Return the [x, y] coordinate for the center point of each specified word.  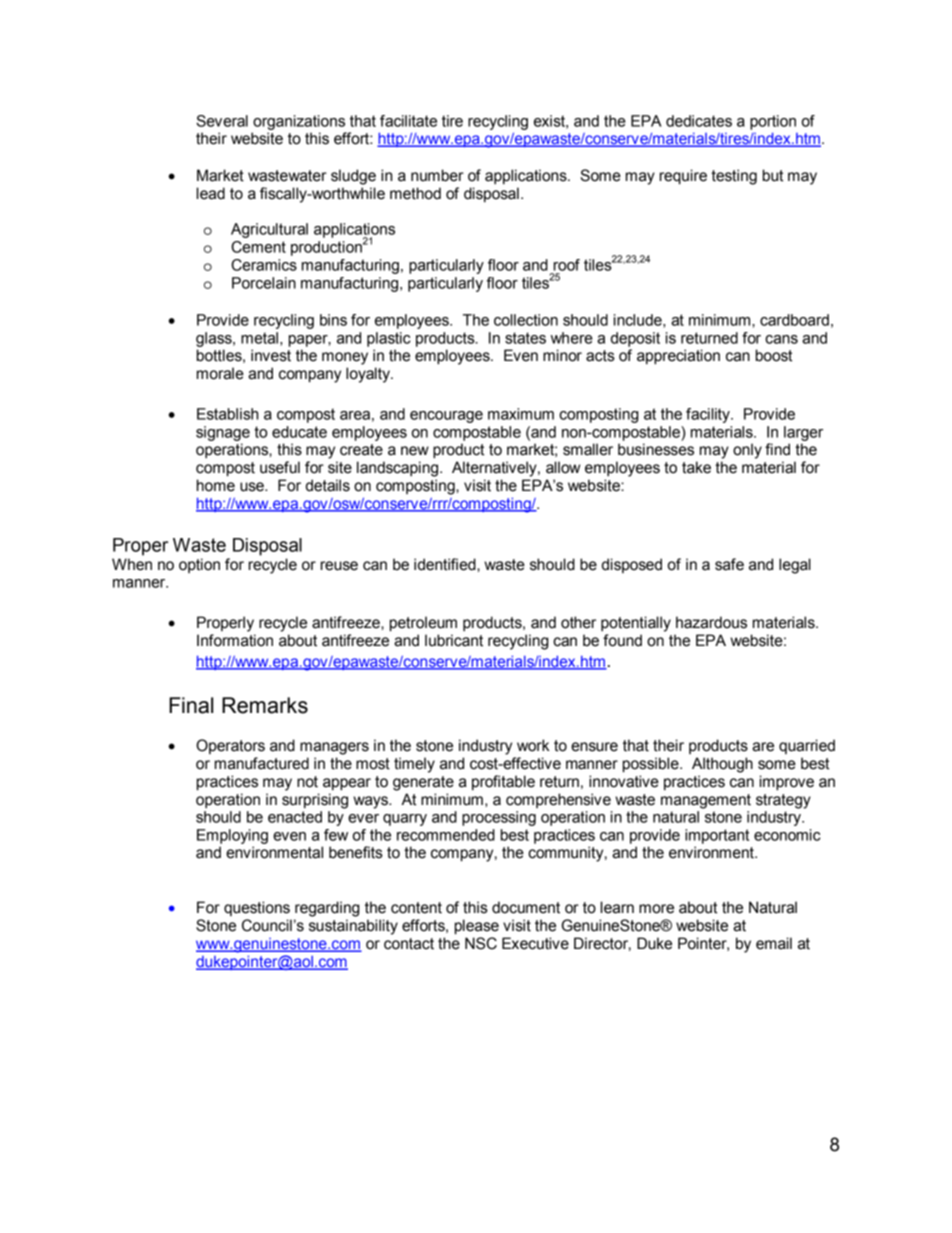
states [525, 338]
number [437, 175]
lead [211, 193]
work [533, 745]
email [774, 943]
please [477, 927]
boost [774, 355]
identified [446, 564]
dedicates [699, 121]
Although [722, 765]
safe [729, 564]
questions [257, 908]
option [199, 565]
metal [259, 338]
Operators [230, 746]
